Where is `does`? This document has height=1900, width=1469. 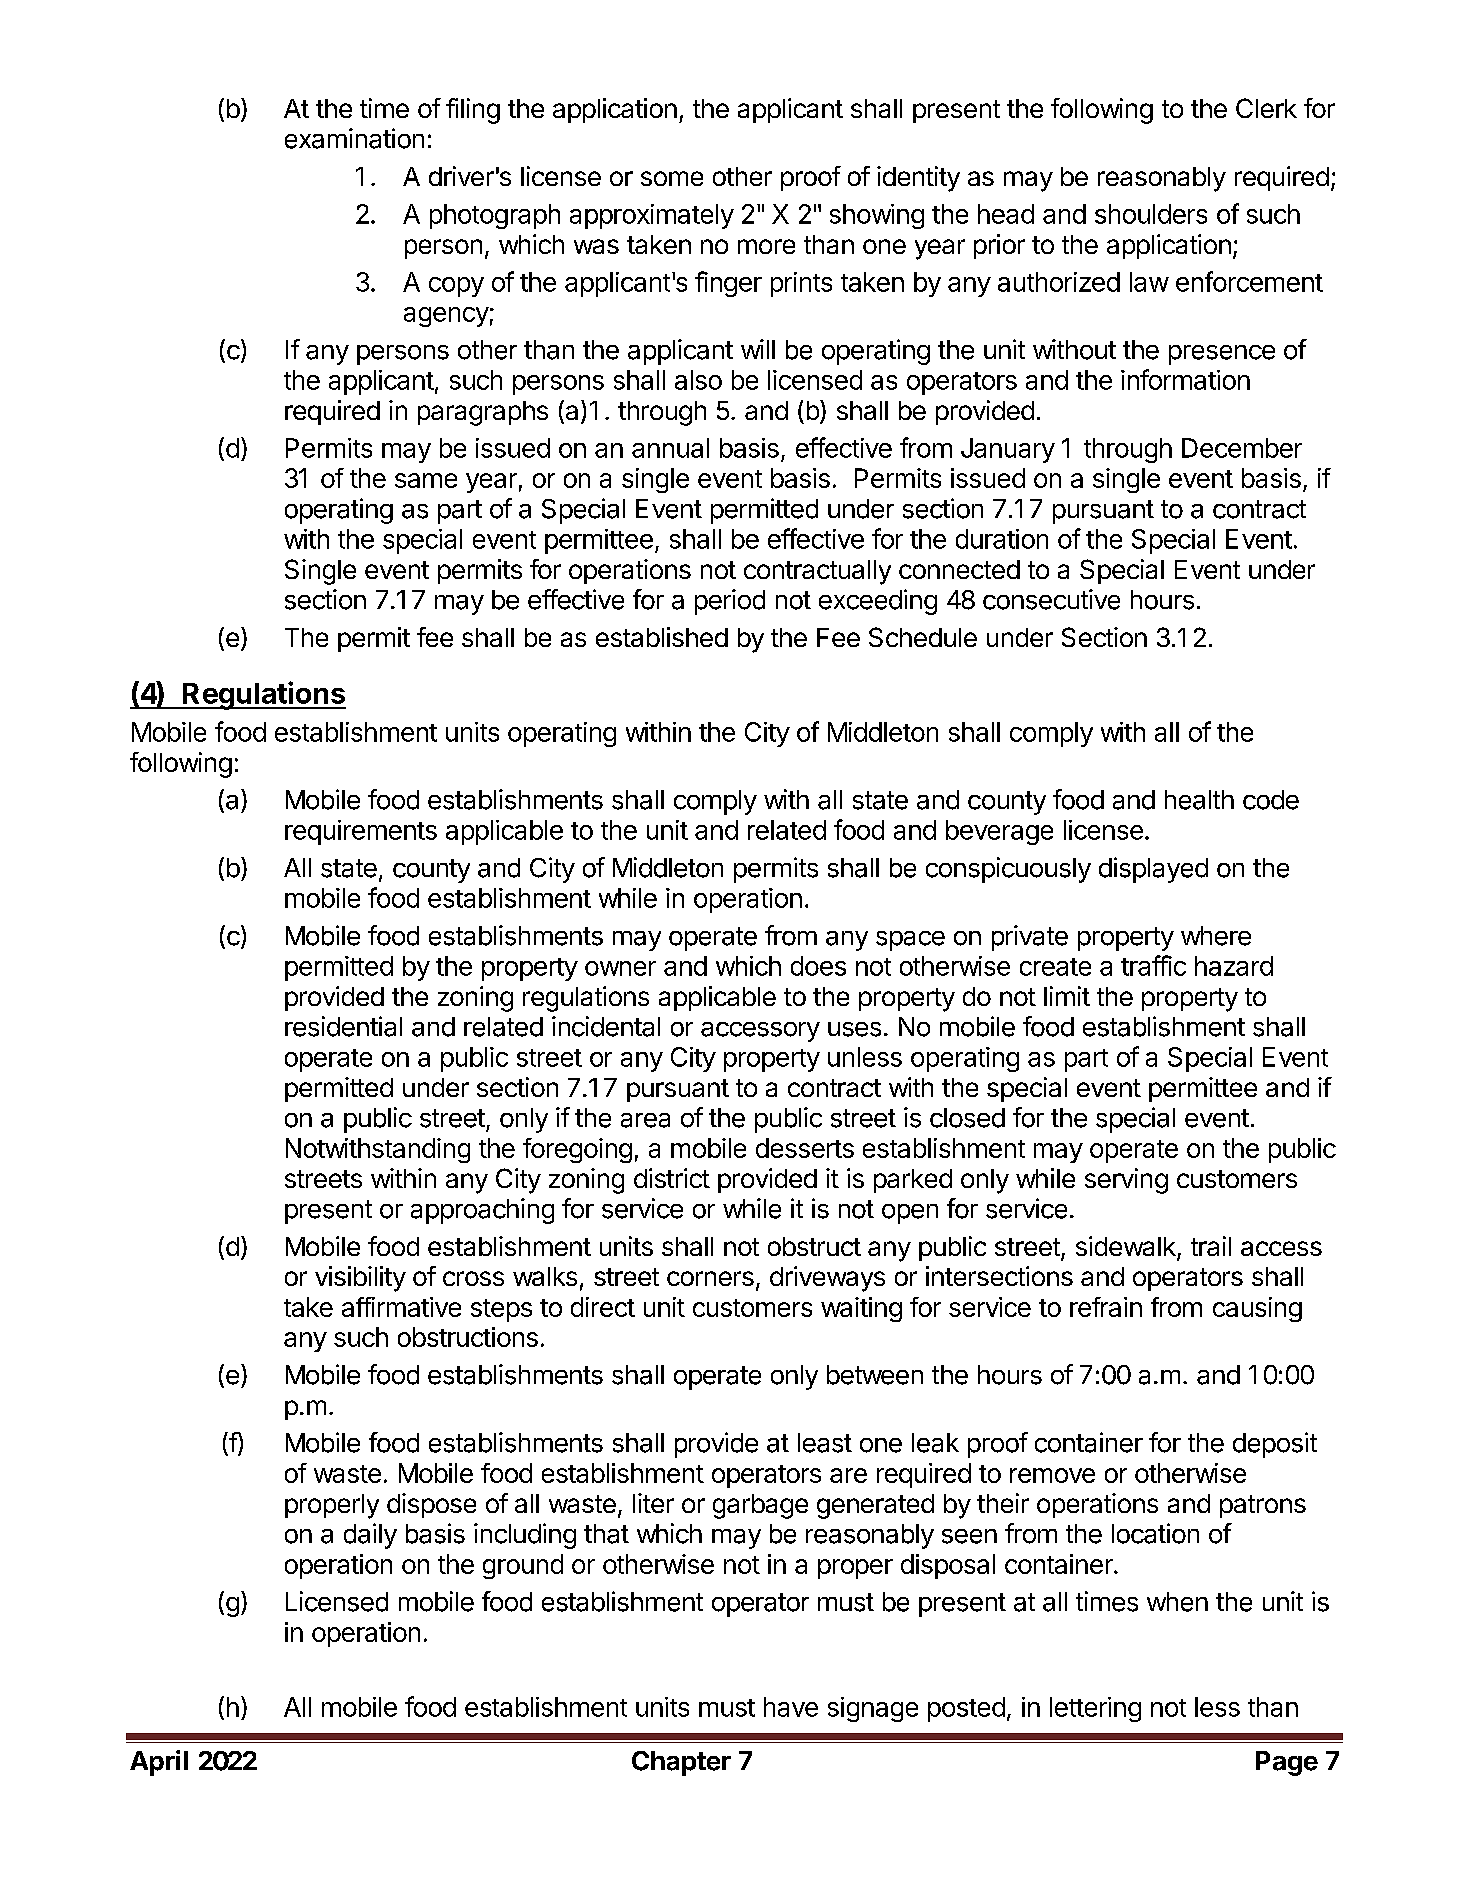
does is located at coordinates (818, 966).
